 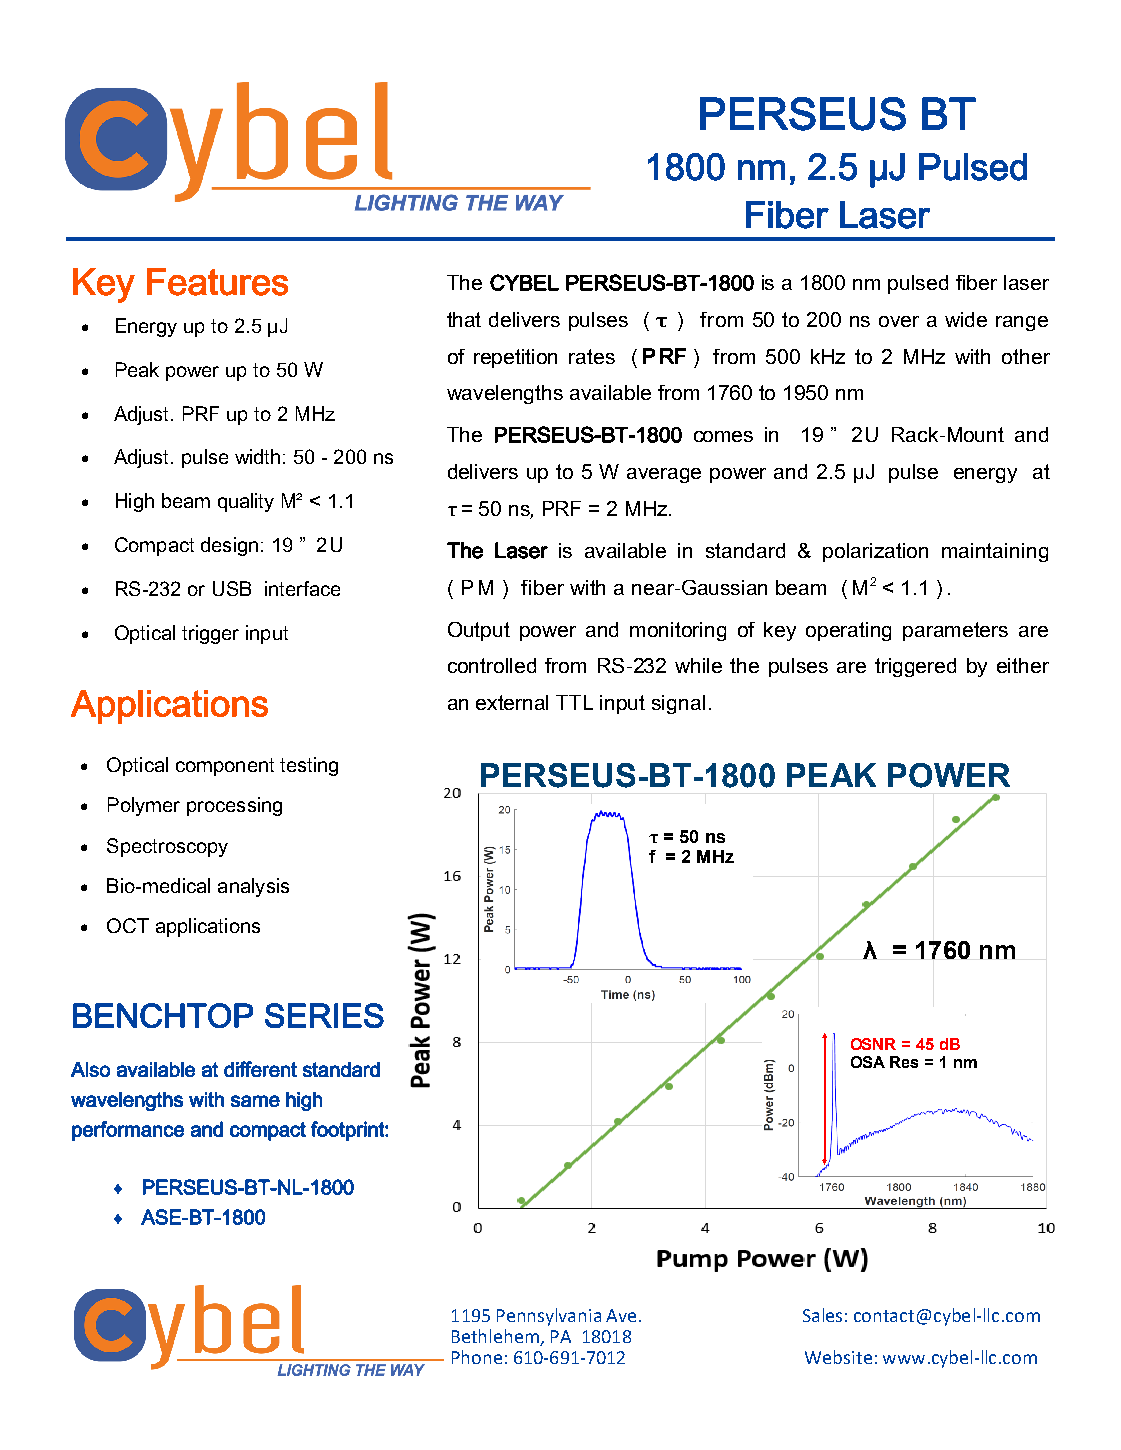 What do you see at coordinates (1023, 665) in the screenshot?
I see `either` at bounding box center [1023, 665].
